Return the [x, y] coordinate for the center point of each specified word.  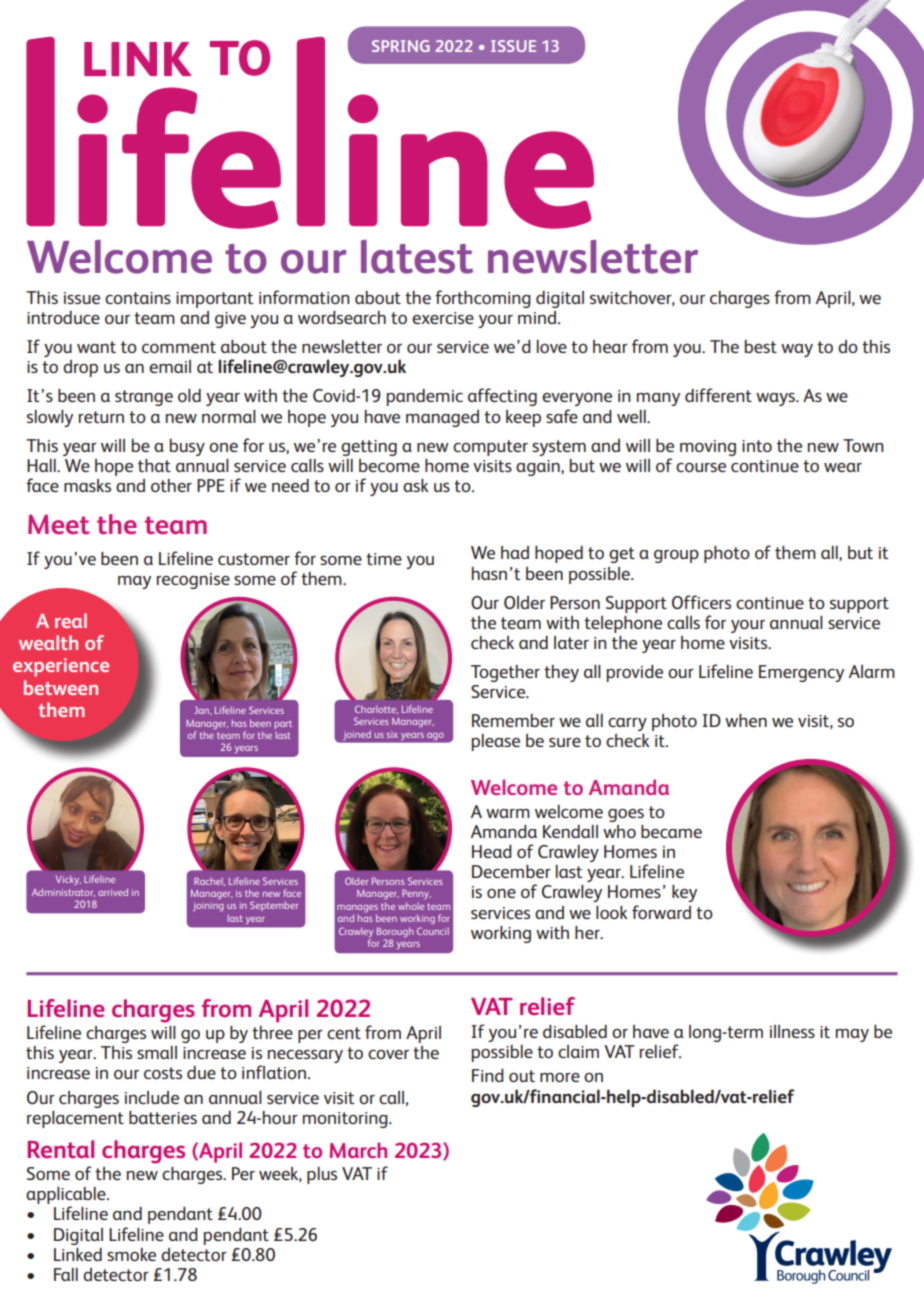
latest [417, 257]
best [761, 346]
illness [792, 1031]
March [358, 1150]
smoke [131, 1254]
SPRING [401, 46]
